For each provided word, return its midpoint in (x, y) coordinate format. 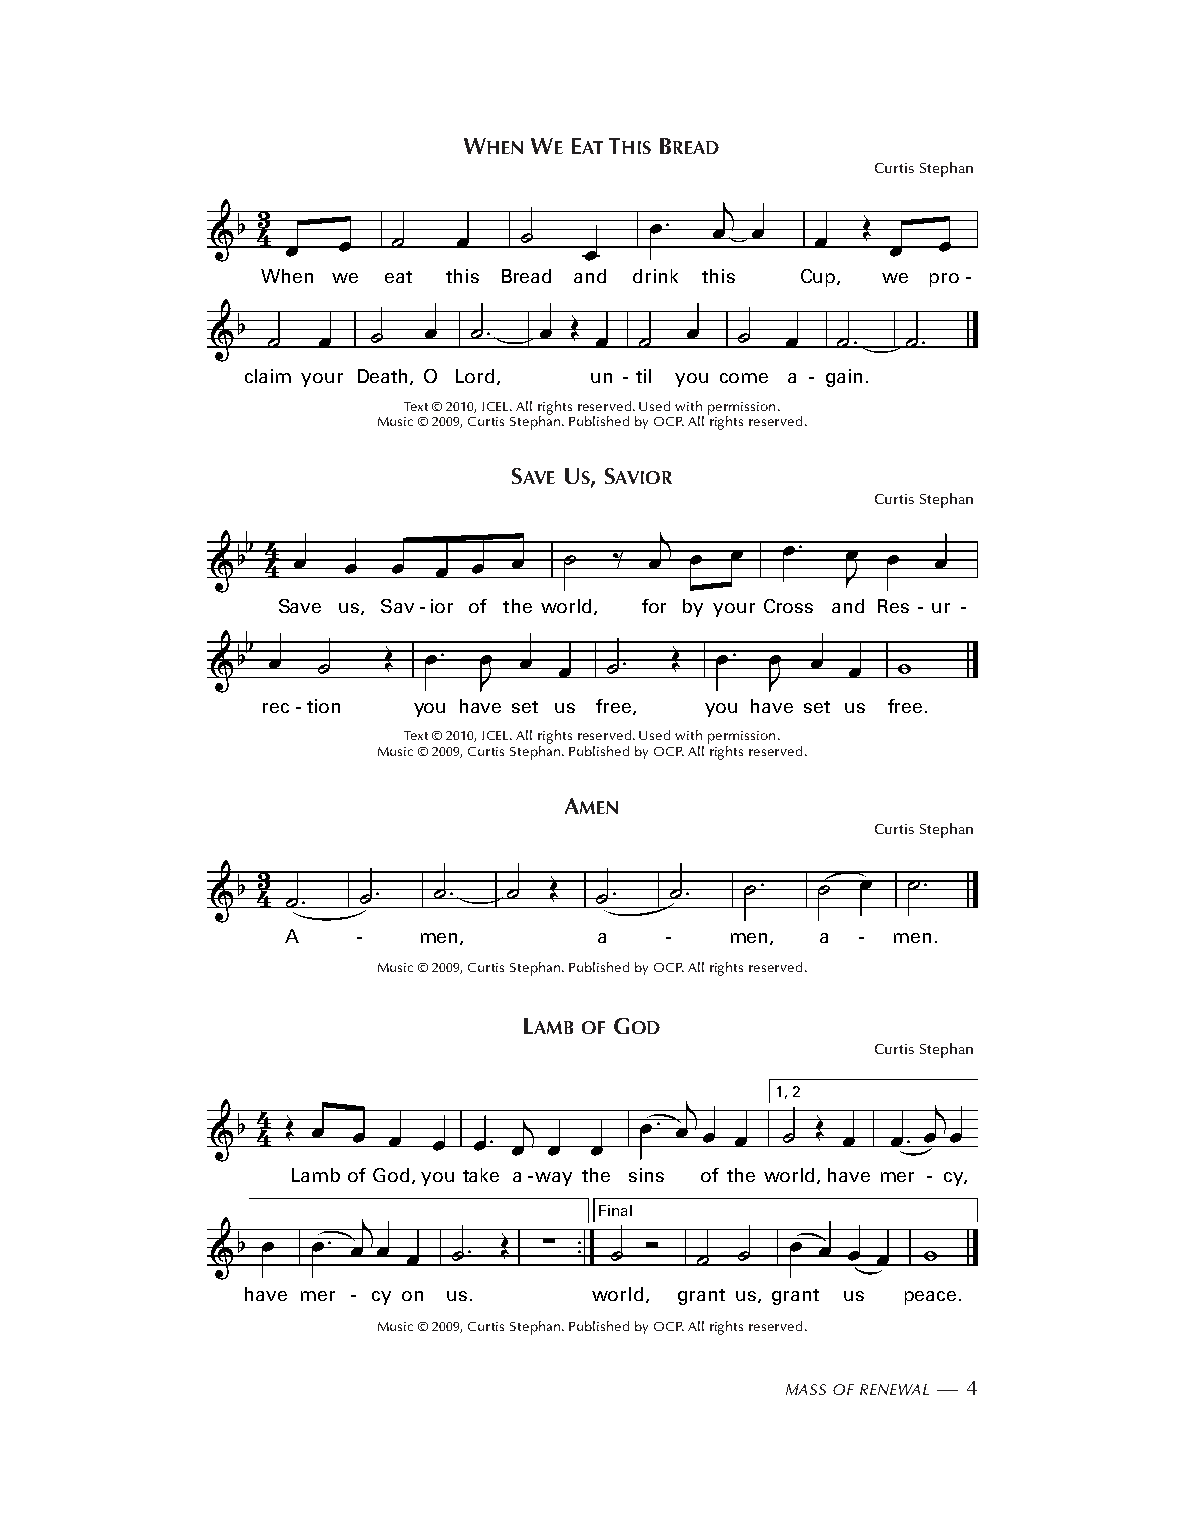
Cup (819, 278)
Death (382, 376)
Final (615, 1210)
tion (323, 706)
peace (930, 1298)
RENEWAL (894, 1389)
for (654, 606)
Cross (788, 606)
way (553, 1179)
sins (646, 1175)
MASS (806, 1389)
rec (276, 708)
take (481, 1175)
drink (655, 276)
